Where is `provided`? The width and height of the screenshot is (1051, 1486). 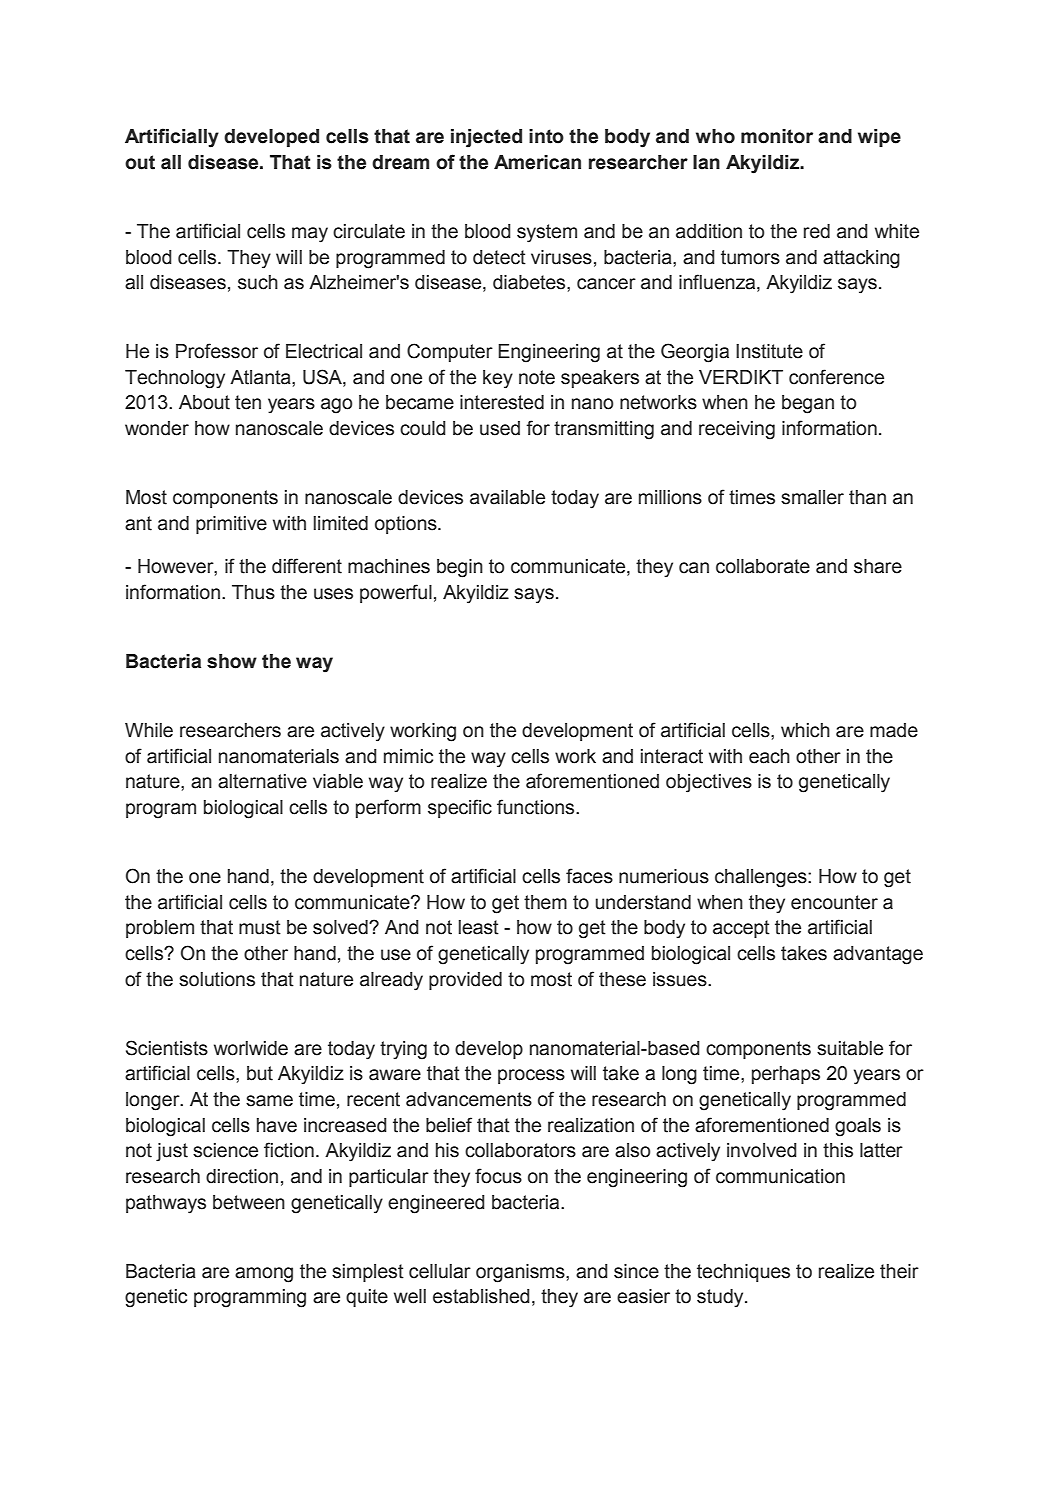 provided is located at coordinates (465, 981).
